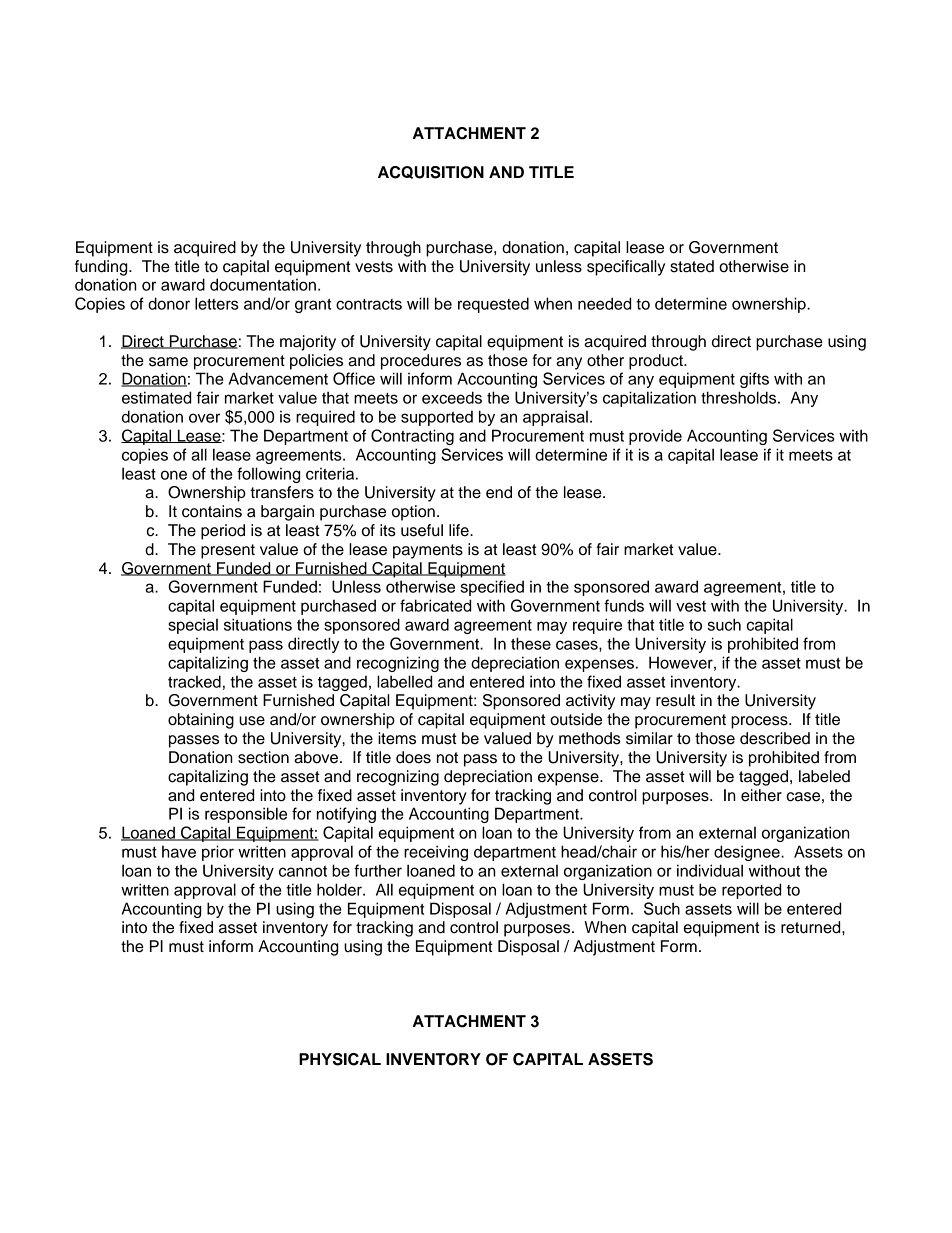 The width and height of the screenshot is (952, 1233). I want to click on ACQUISITION, so click(431, 172).
